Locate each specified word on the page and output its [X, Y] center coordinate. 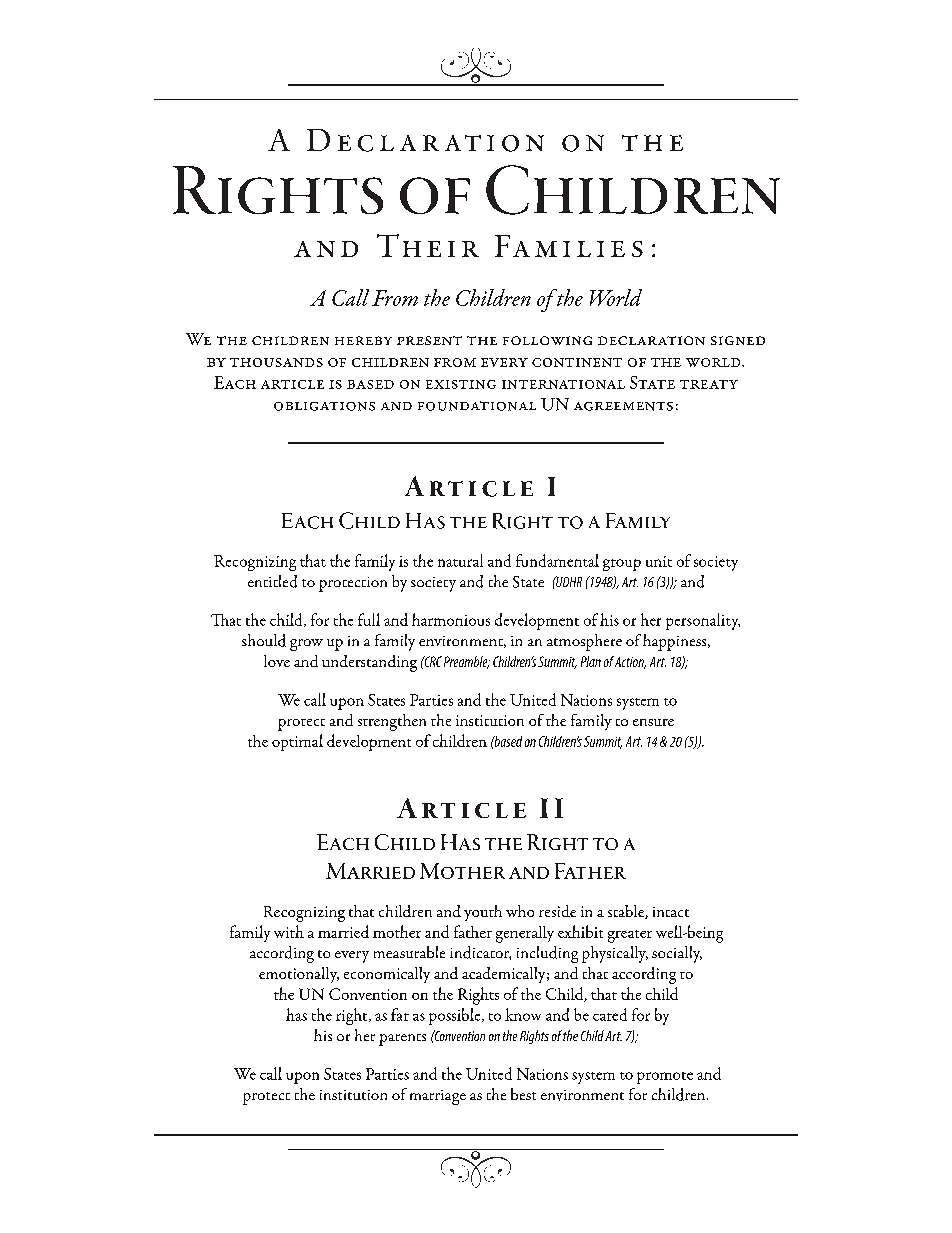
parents [402, 1040]
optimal [297, 742]
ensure [653, 722]
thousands [276, 362]
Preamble [467, 662]
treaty [709, 384]
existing [461, 384]
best [523, 1094]
